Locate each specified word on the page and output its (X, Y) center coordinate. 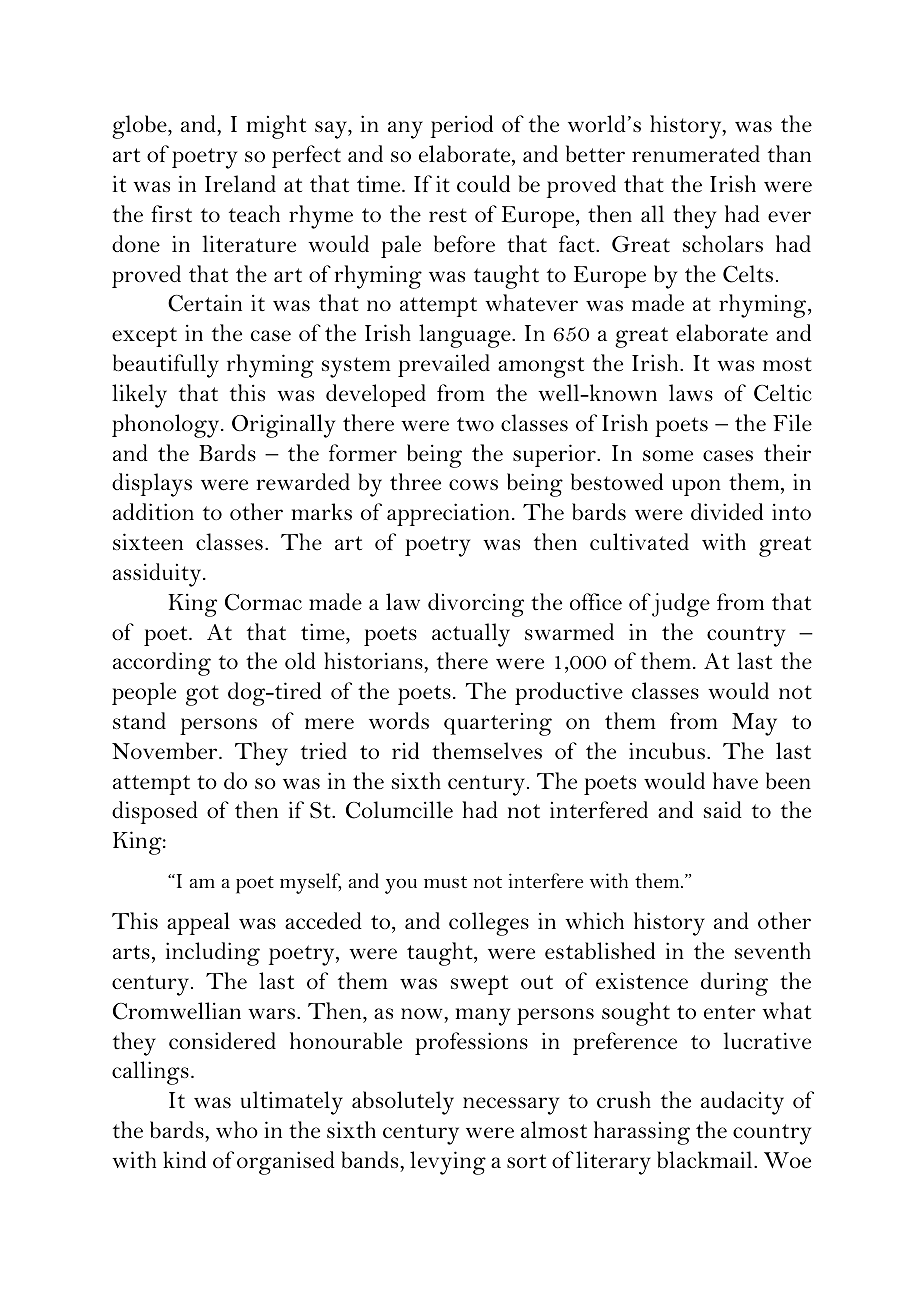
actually (471, 635)
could (483, 183)
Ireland (240, 184)
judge (681, 605)
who (237, 1129)
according (162, 664)
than (789, 153)
